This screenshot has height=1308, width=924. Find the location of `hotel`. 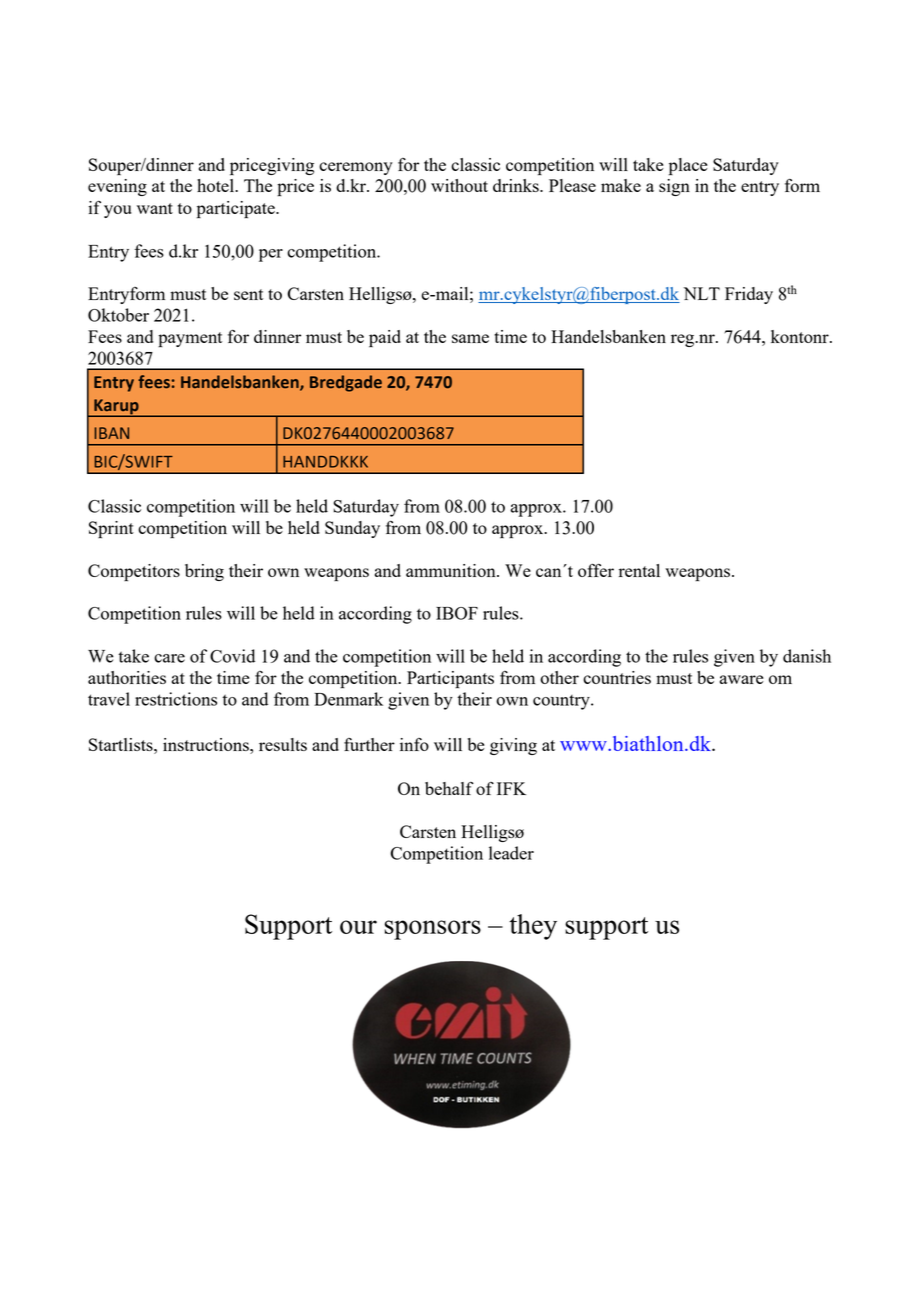

hotel is located at coordinates (216, 185).
